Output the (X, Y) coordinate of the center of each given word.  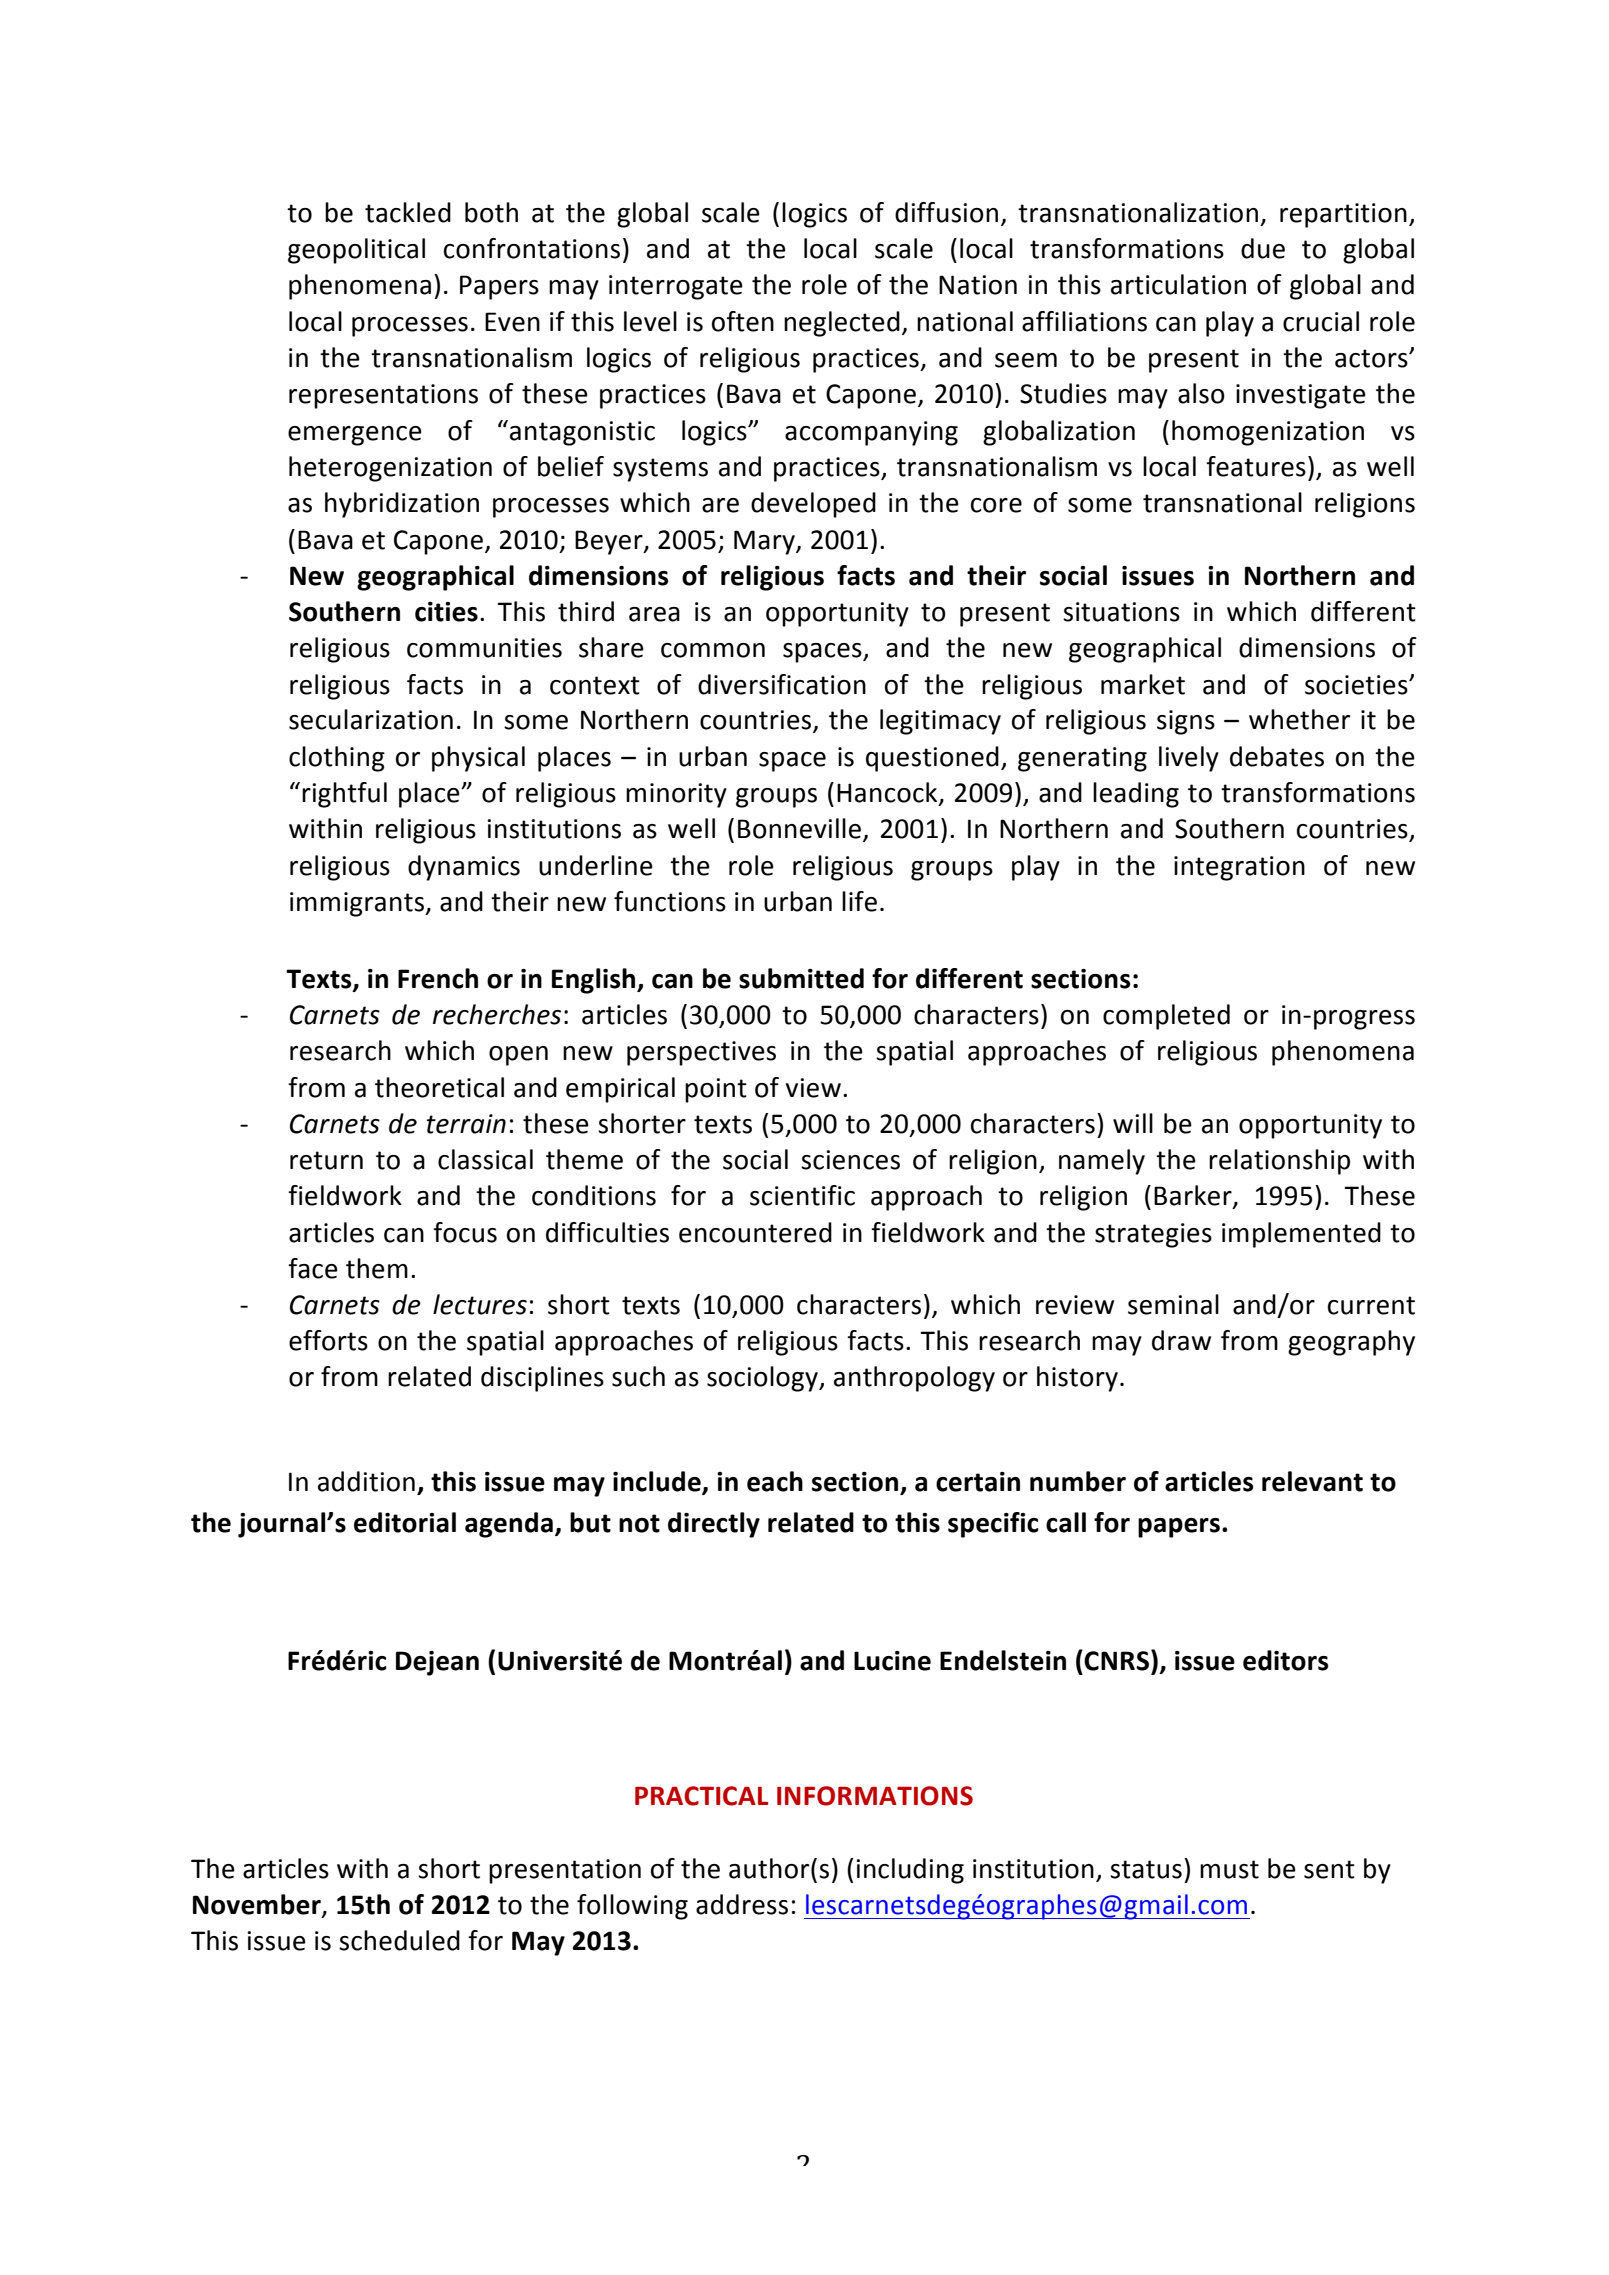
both (491, 212)
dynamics (464, 868)
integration (1239, 868)
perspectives (701, 1053)
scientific (802, 1195)
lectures (480, 1304)
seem (1026, 360)
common (713, 650)
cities (446, 612)
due (1263, 248)
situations (1121, 612)
